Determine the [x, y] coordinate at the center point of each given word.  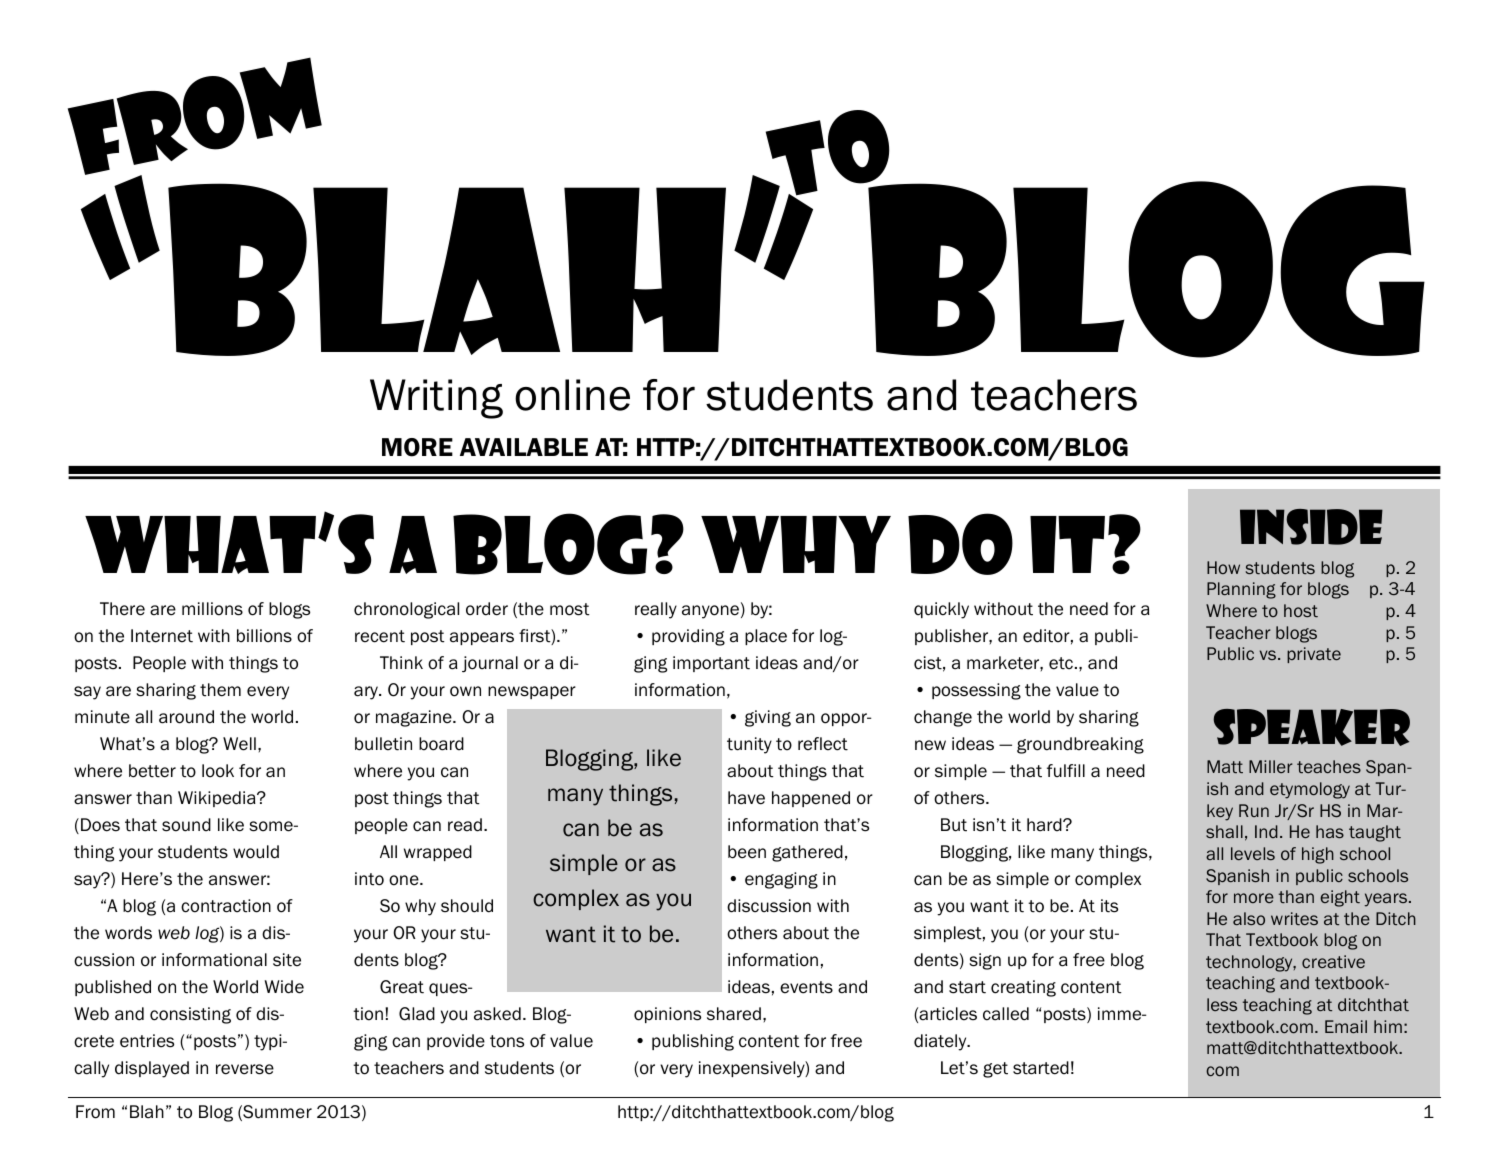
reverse [245, 1069]
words [128, 933]
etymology [1310, 790]
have [746, 798]
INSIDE [1311, 527]
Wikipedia [218, 799]
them [220, 690]
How [1223, 567]
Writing [436, 399]
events [806, 987]
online [572, 395]
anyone [710, 612]
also [1249, 918]
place [766, 637]
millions [212, 609]
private [1314, 655]
